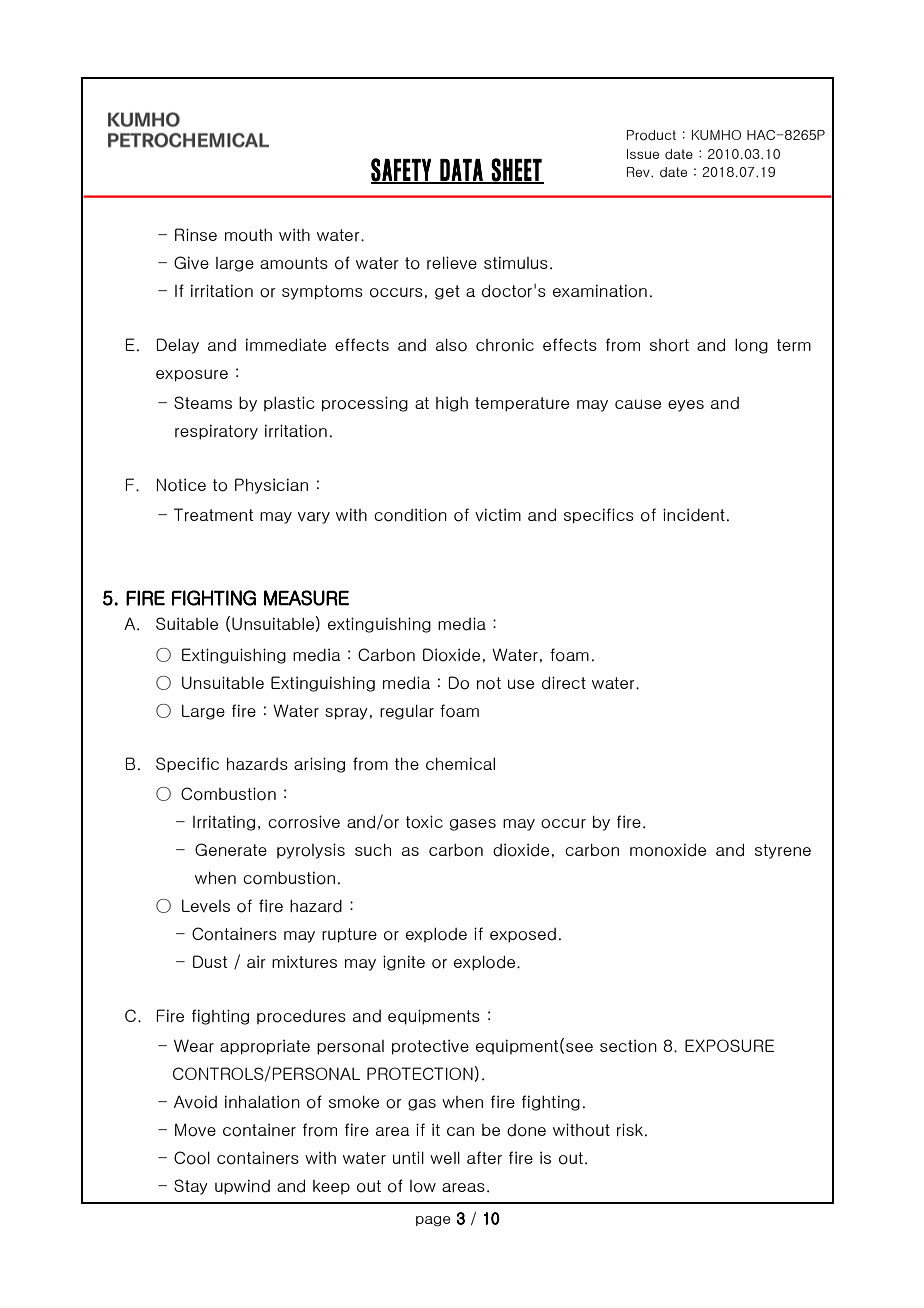  I want to click on air, so click(256, 961).
